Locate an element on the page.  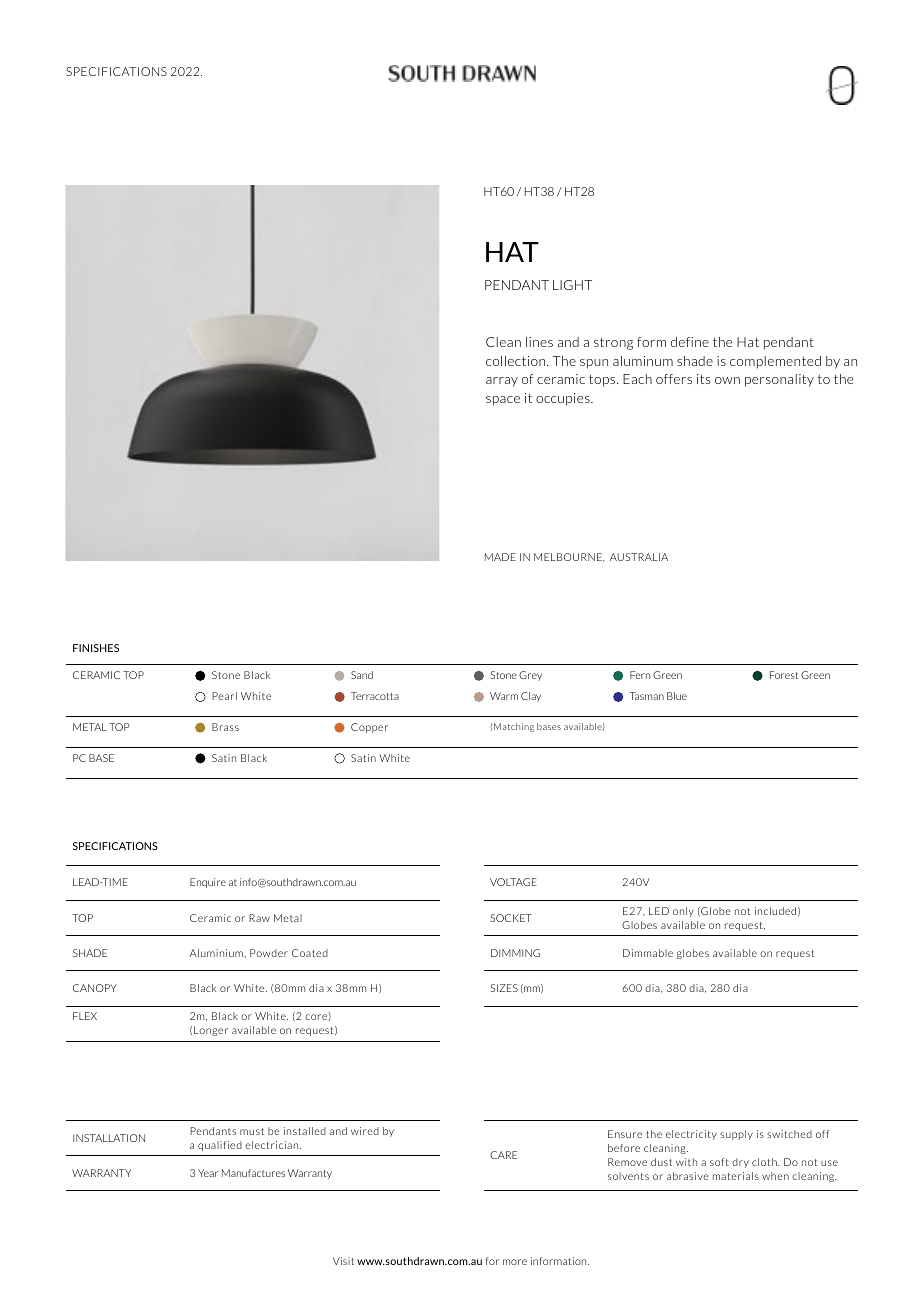
Longer is located at coordinates (211, 1031).
